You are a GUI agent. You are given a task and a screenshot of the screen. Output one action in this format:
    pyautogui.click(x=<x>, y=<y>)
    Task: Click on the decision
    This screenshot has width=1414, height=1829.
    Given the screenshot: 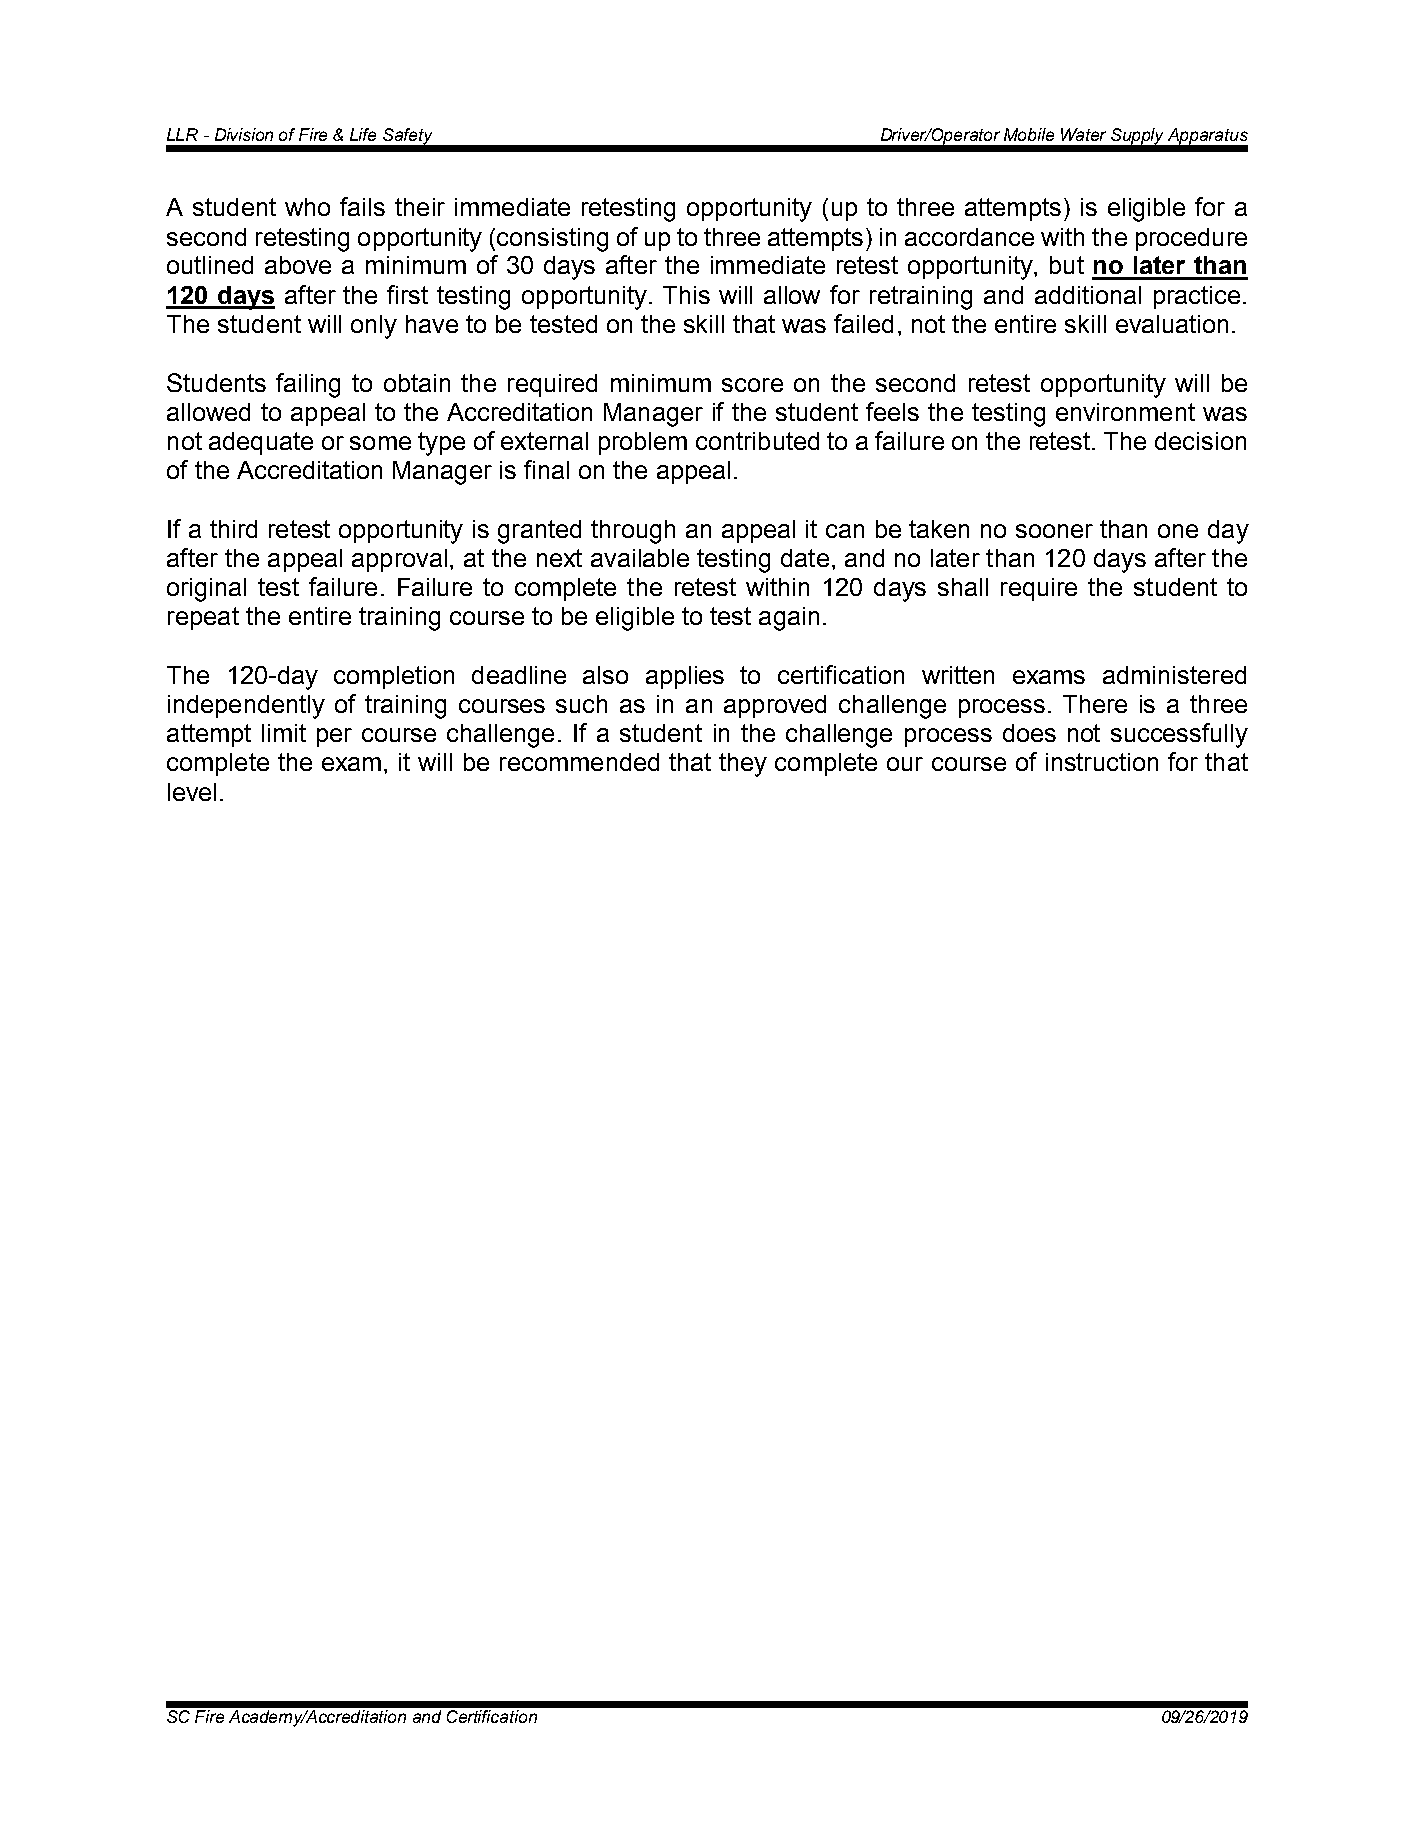 What is the action you would take?
    pyautogui.click(x=1200, y=441)
